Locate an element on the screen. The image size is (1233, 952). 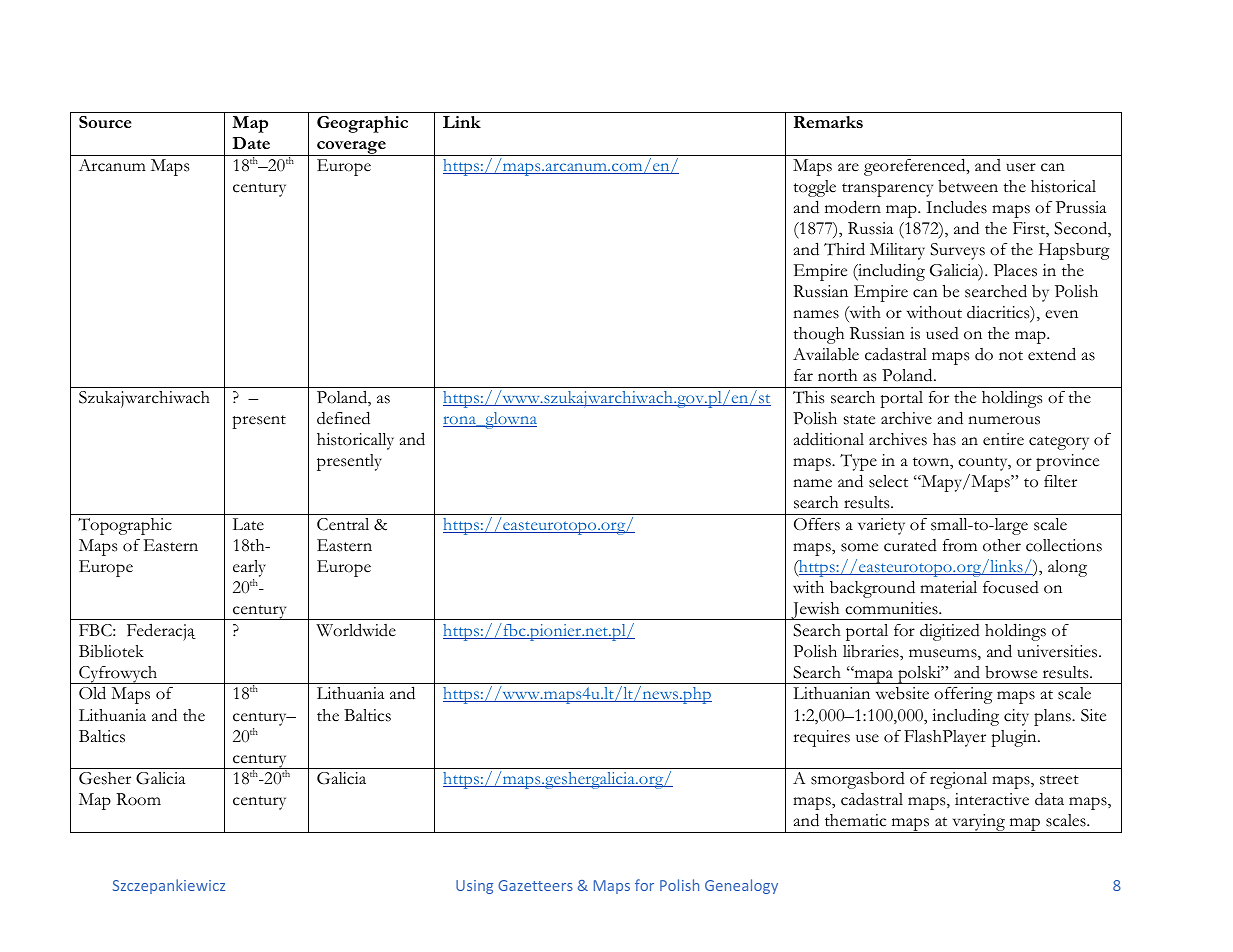
offering is located at coordinates (963, 695).
